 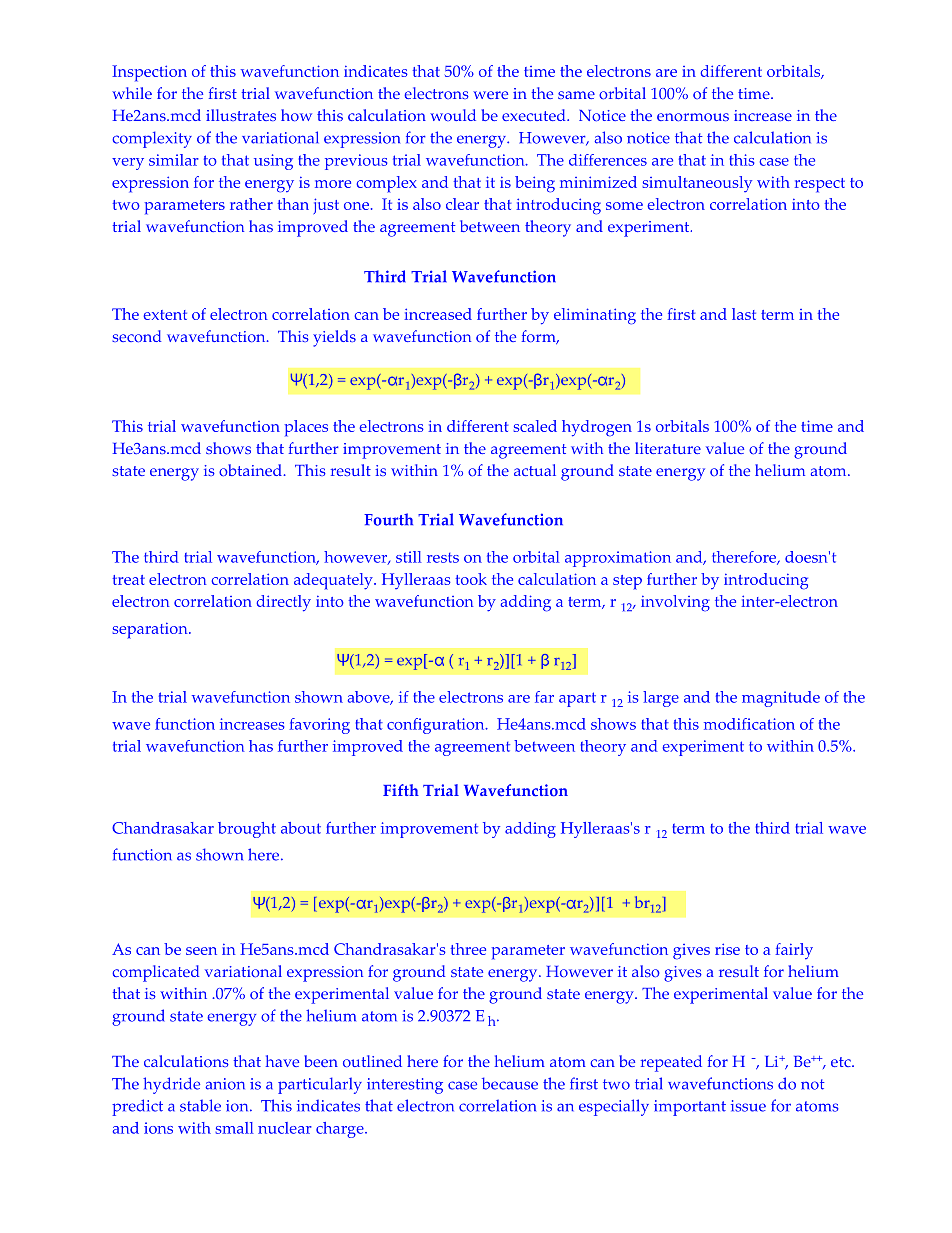 What do you see at coordinates (401, 790) in the document?
I see `Fifth` at bounding box center [401, 790].
